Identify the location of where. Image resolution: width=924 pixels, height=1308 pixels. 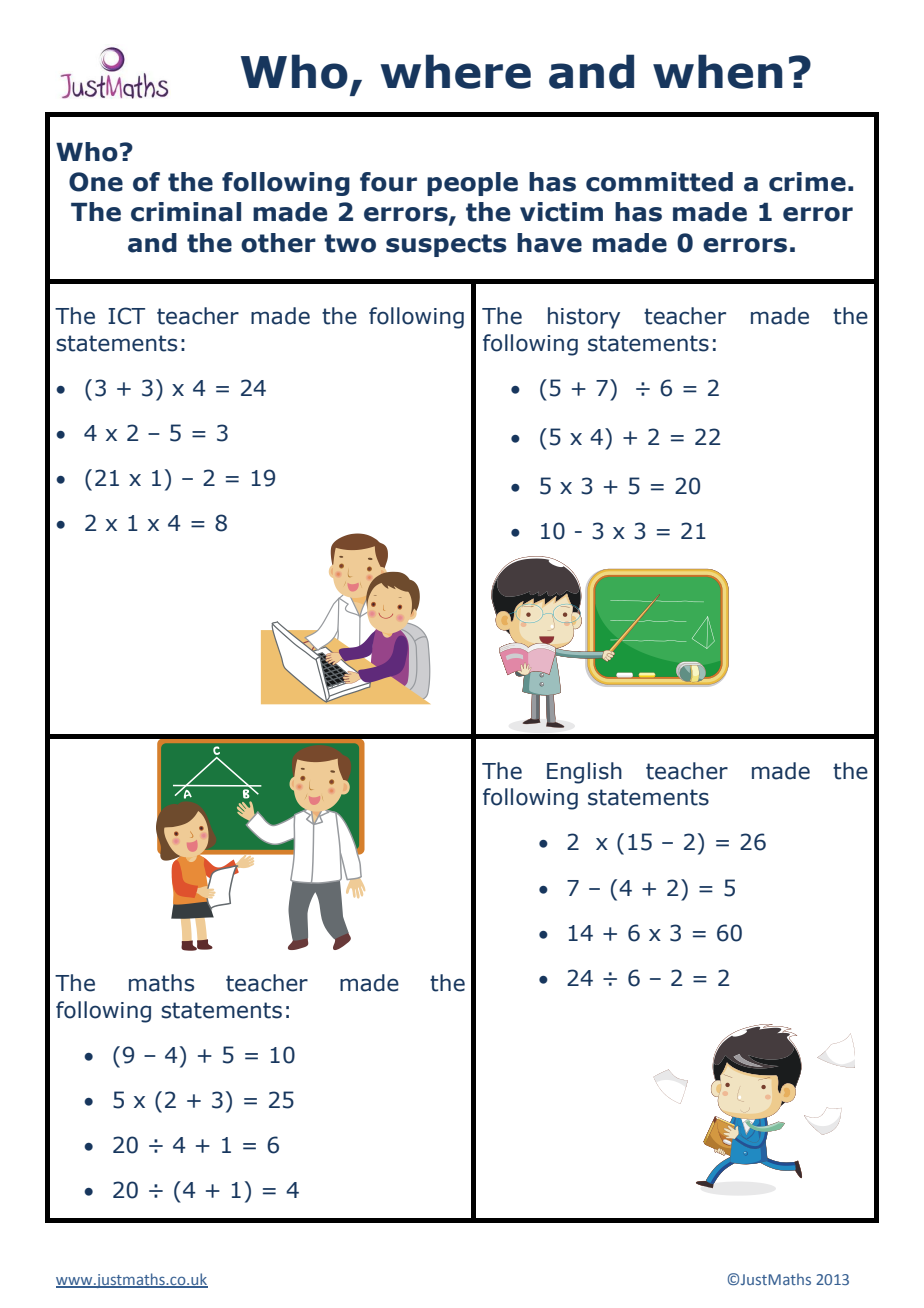
(455, 71).
